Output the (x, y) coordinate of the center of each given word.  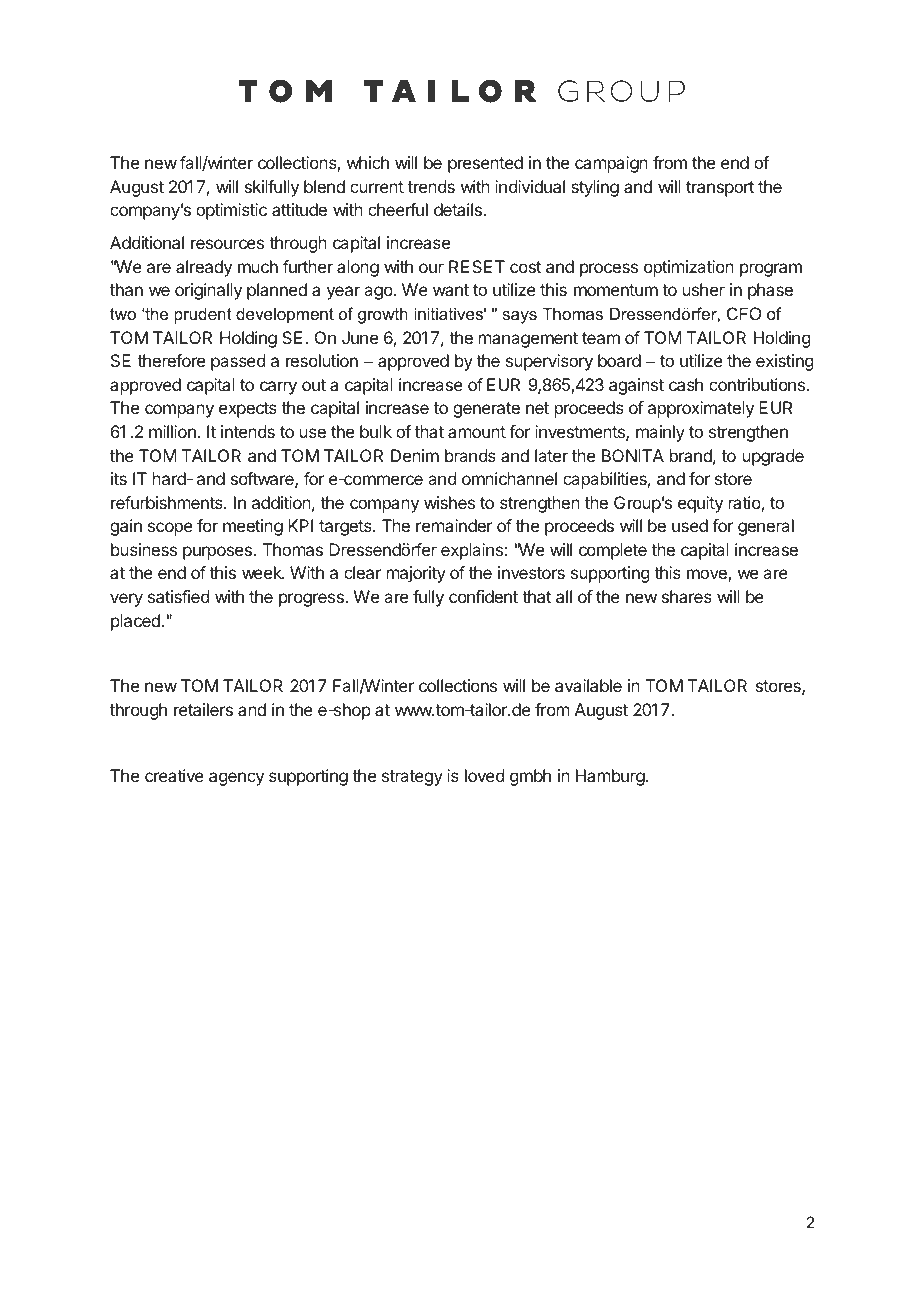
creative (174, 775)
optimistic (231, 211)
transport (720, 189)
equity (700, 504)
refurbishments (168, 502)
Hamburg (610, 777)
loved (484, 775)
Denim (415, 455)
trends (431, 186)
